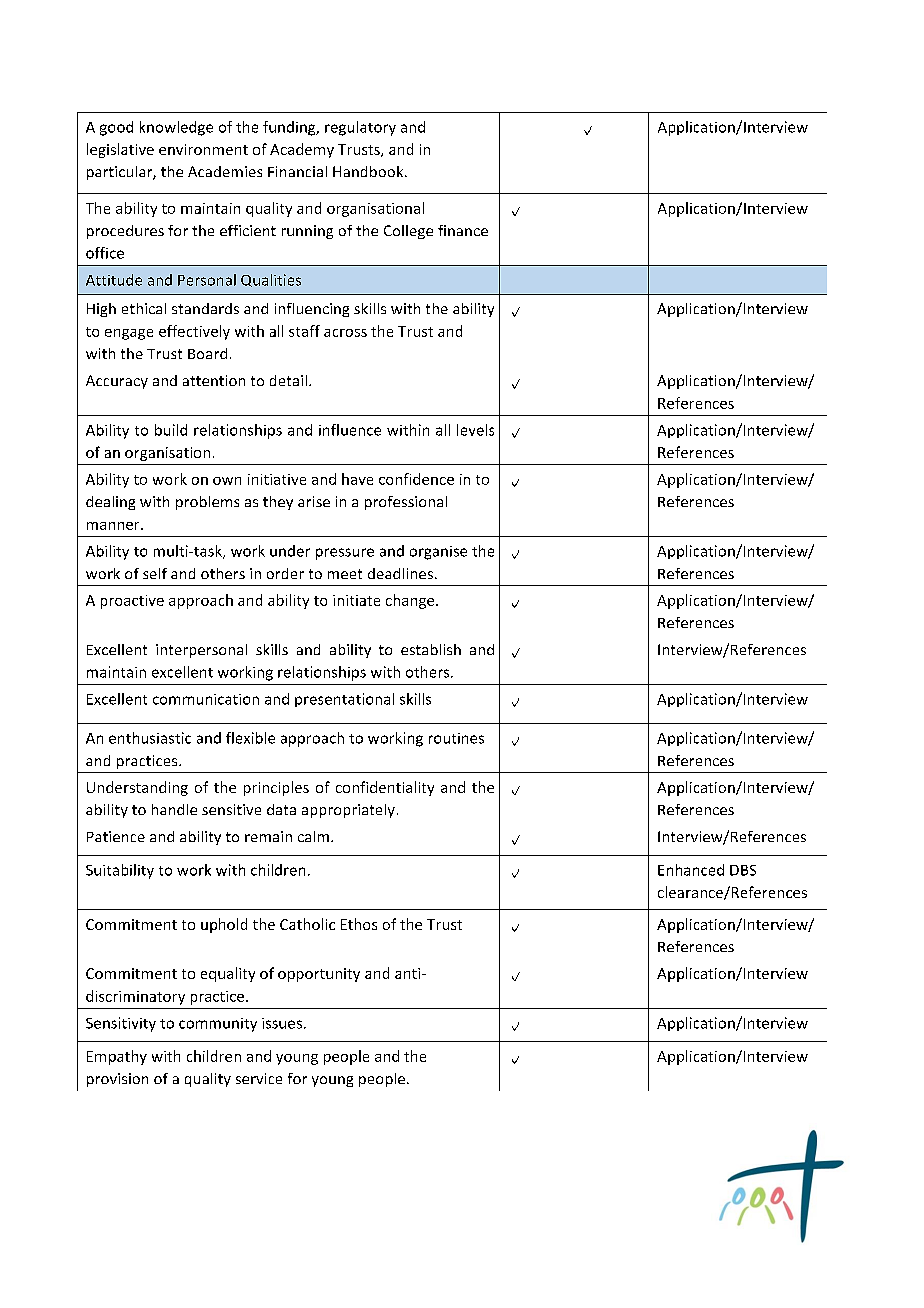 The image size is (924, 1308). I want to click on levels, so click(475, 430).
